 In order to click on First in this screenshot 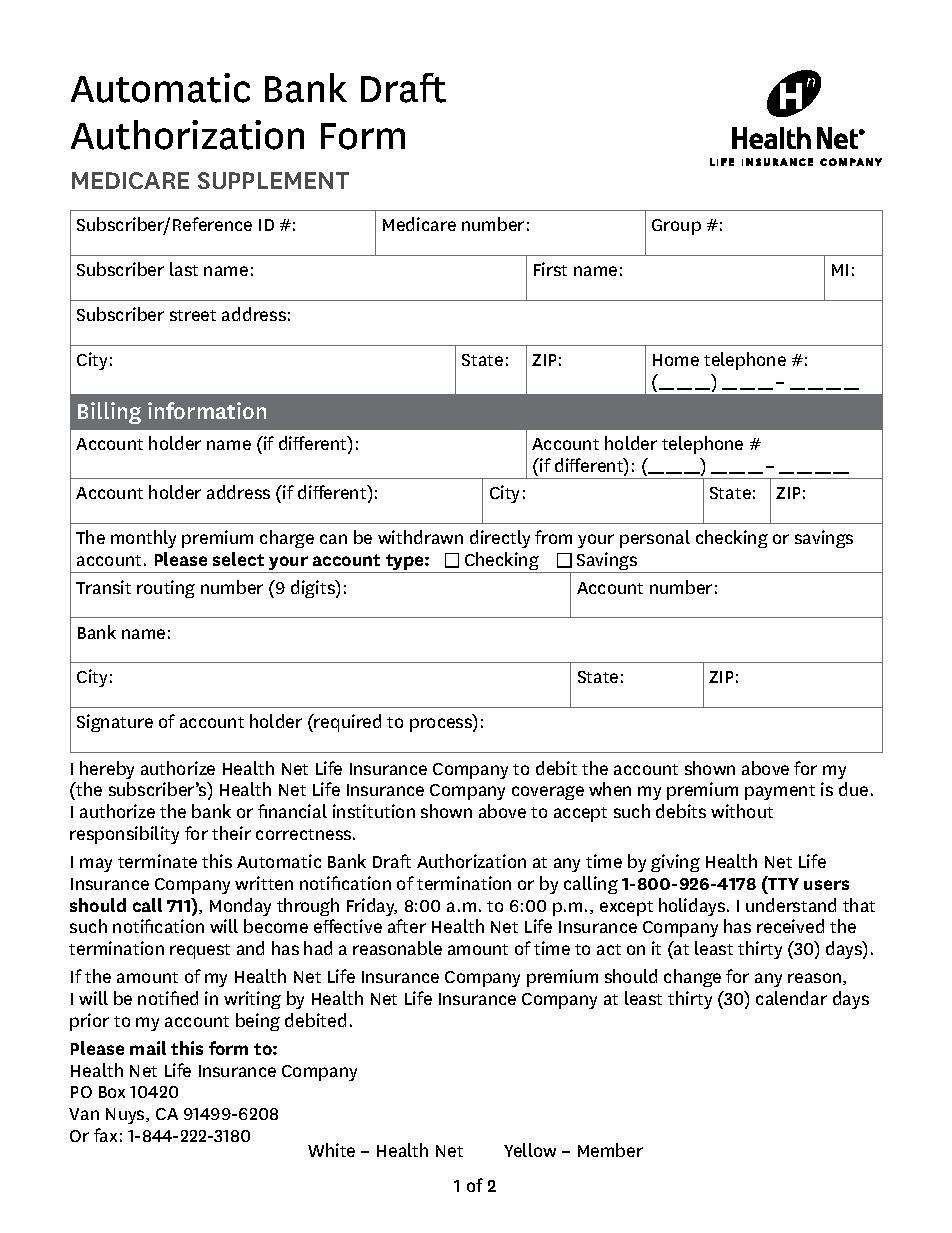, I will do `click(550, 269)`.
